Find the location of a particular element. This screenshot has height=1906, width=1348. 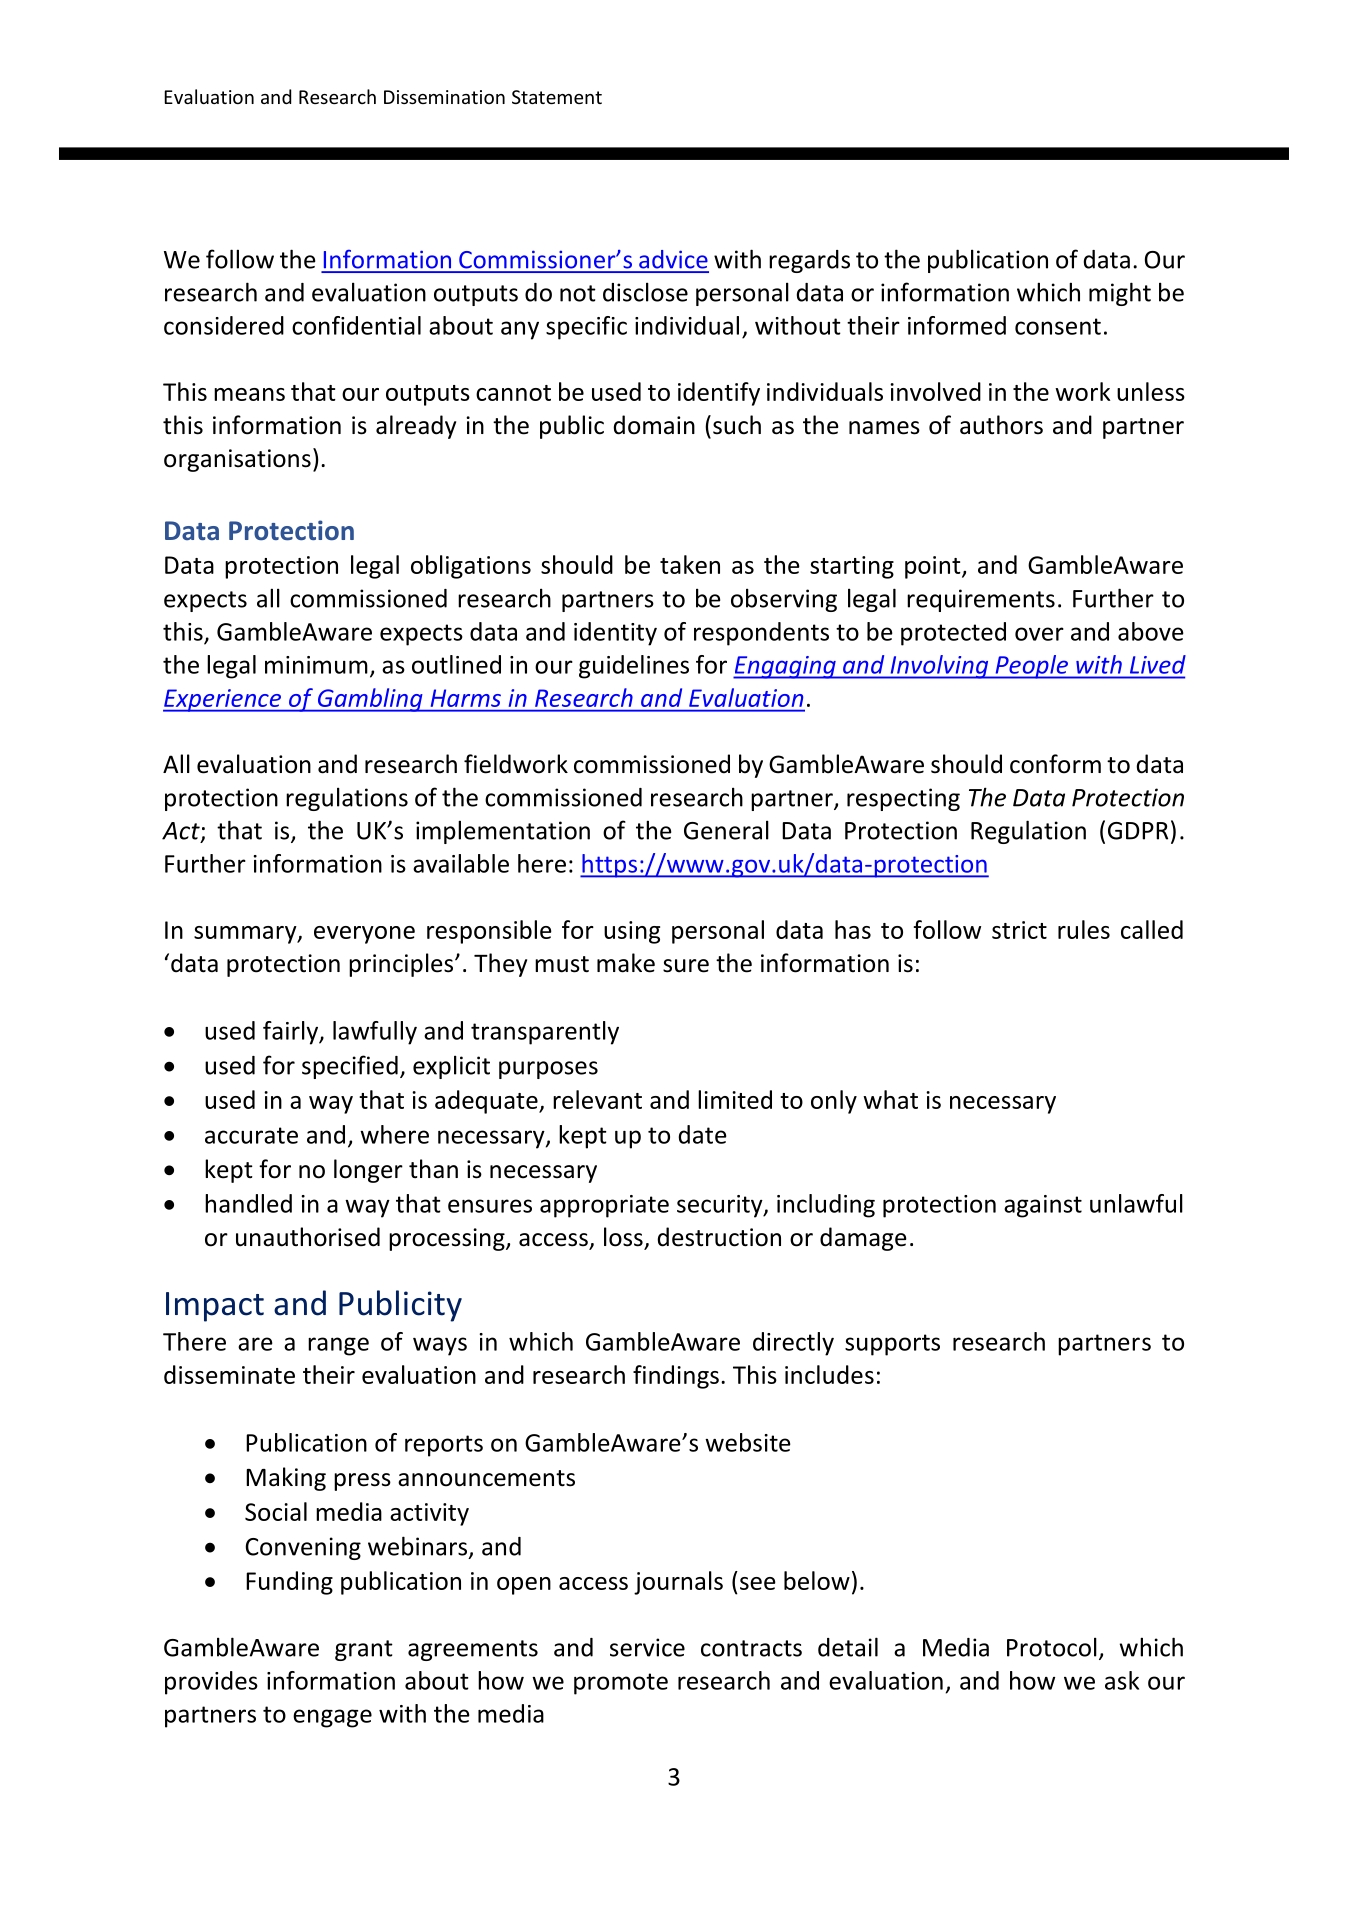

Dissemination is located at coordinates (444, 97).
